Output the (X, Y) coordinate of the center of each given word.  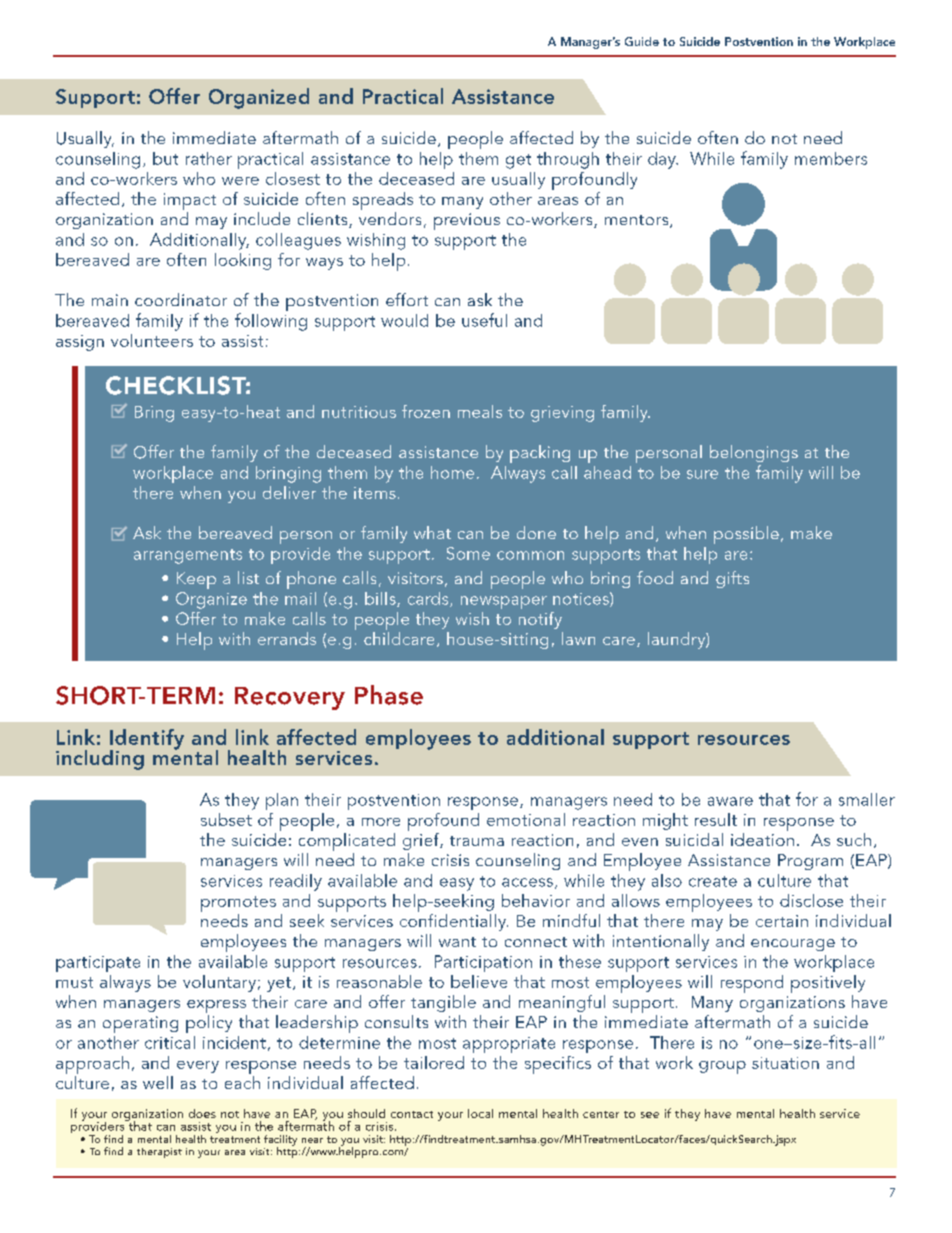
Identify (147, 740)
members (831, 158)
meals (480, 411)
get (518, 161)
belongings (754, 453)
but (165, 158)
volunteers (152, 340)
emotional (526, 819)
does (202, 1113)
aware (730, 801)
